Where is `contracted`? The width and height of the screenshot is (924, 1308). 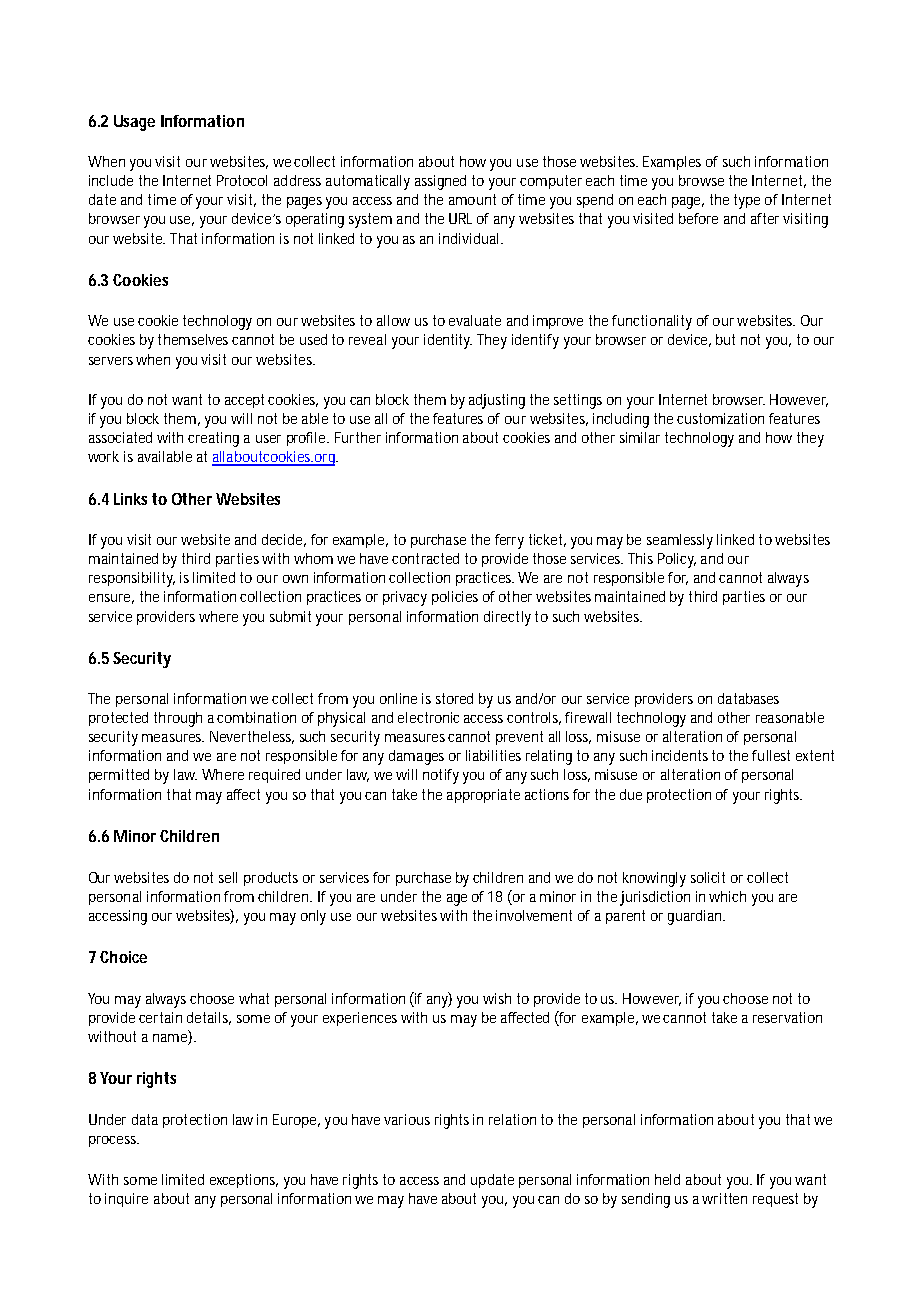
contracted is located at coordinates (425, 558).
